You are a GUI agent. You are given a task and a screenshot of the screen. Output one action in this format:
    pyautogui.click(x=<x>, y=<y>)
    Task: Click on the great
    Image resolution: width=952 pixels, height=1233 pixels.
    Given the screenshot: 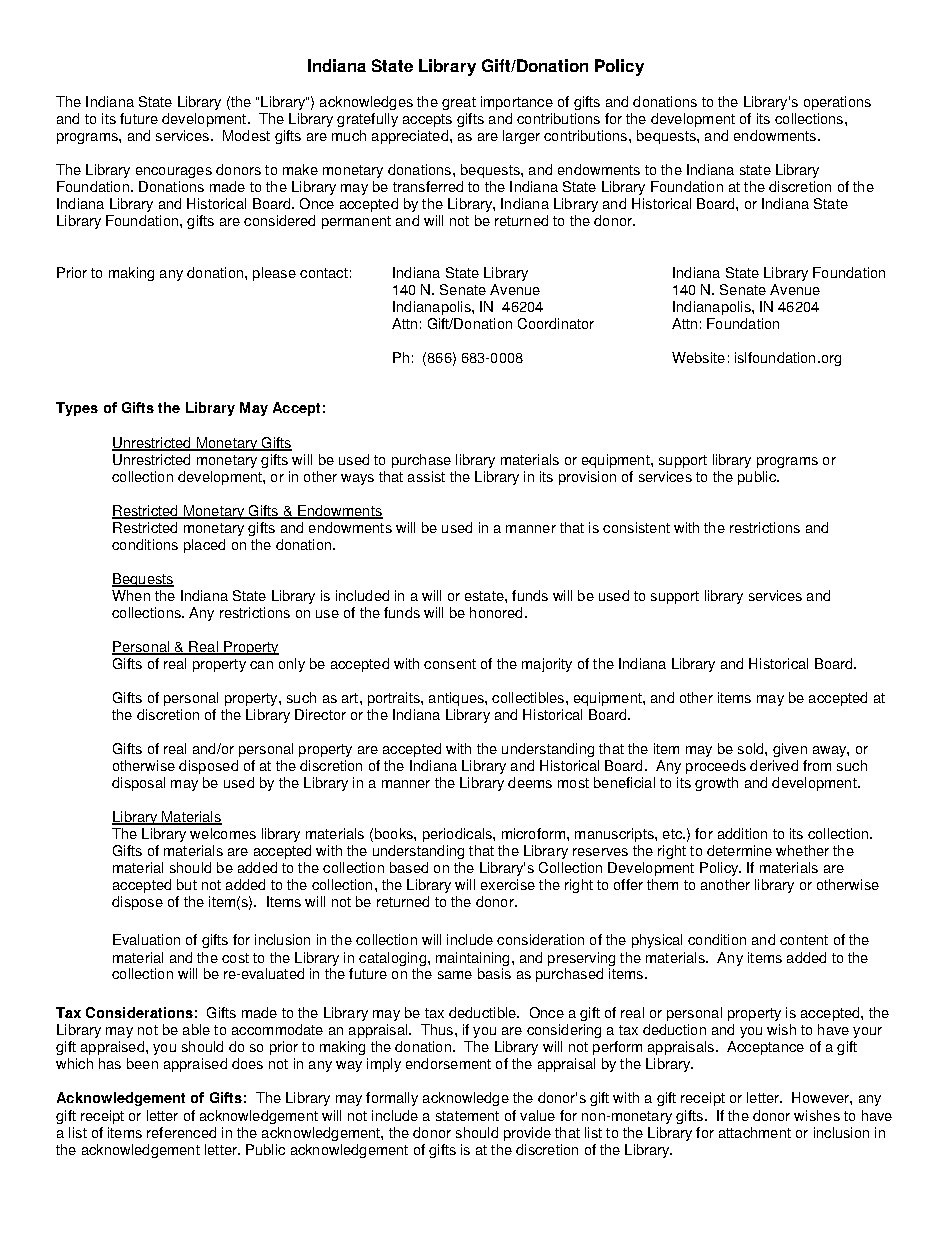 What is the action you would take?
    pyautogui.click(x=459, y=103)
